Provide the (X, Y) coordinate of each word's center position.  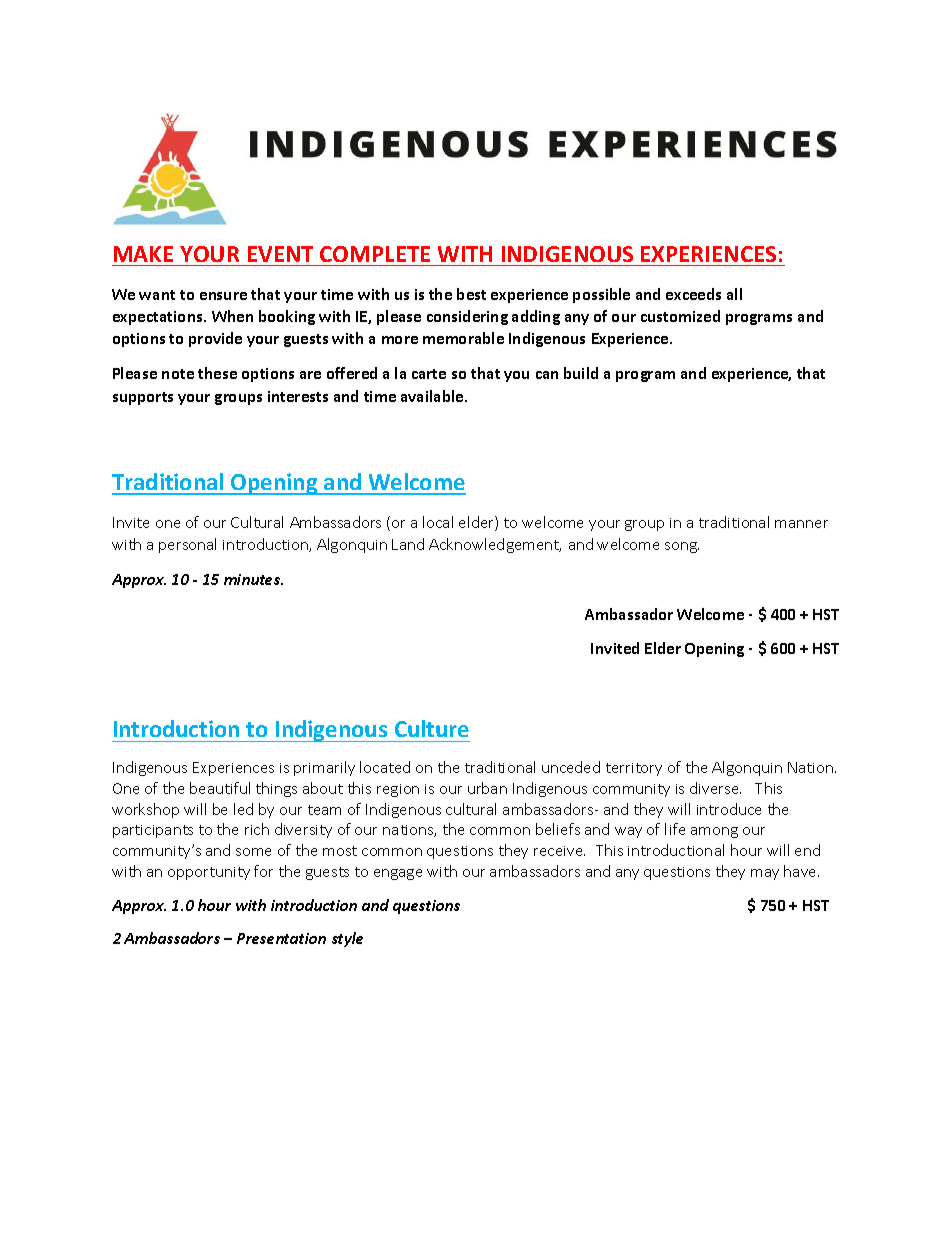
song (682, 547)
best (471, 294)
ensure (223, 296)
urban (487, 788)
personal (187, 545)
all (734, 294)
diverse (715, 788)
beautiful (220, 788)
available (433, 396)
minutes (253, 579)
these (217, 373)
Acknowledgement (495, 545)
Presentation (281, 938)
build (581, 373)
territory (634, 769)
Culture (432, 728)
